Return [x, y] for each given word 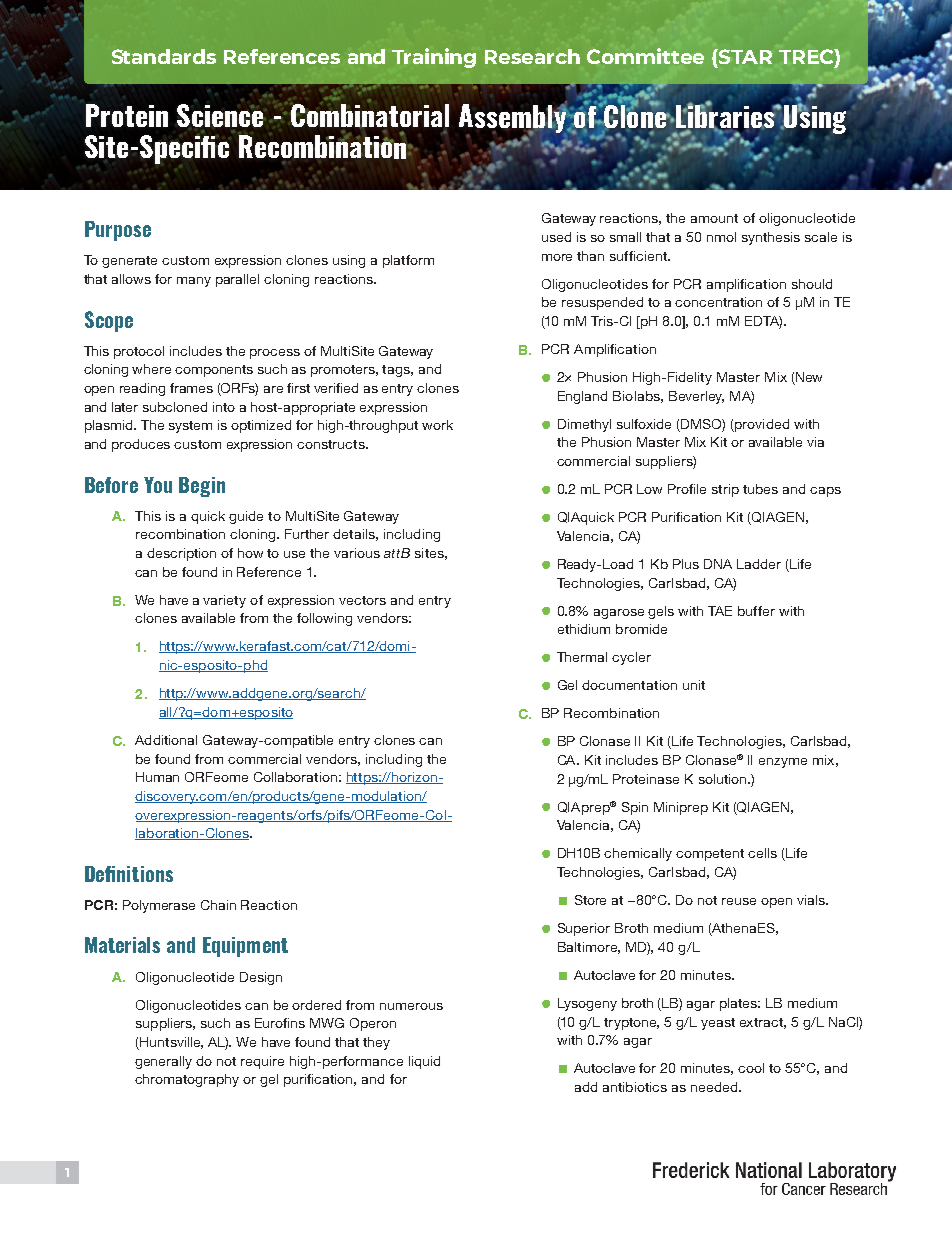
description [181, 554]
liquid [424, 1062]
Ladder [759, 564]
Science [221, 115]
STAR [744, 56]
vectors [362, 600]
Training [434, 58]
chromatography [187, 1080]
